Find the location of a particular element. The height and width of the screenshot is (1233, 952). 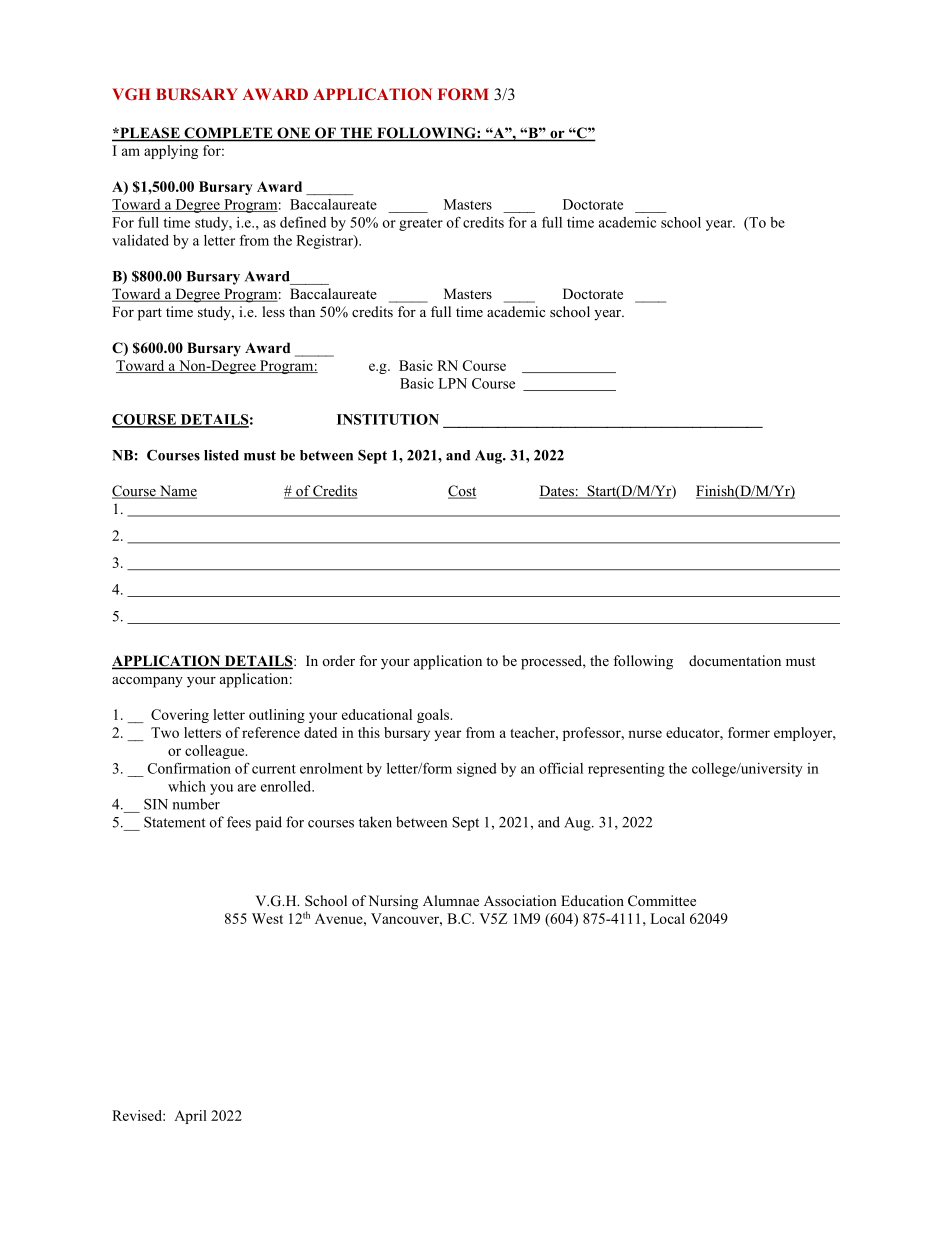

documentation is located at coordinates (735, 660).
